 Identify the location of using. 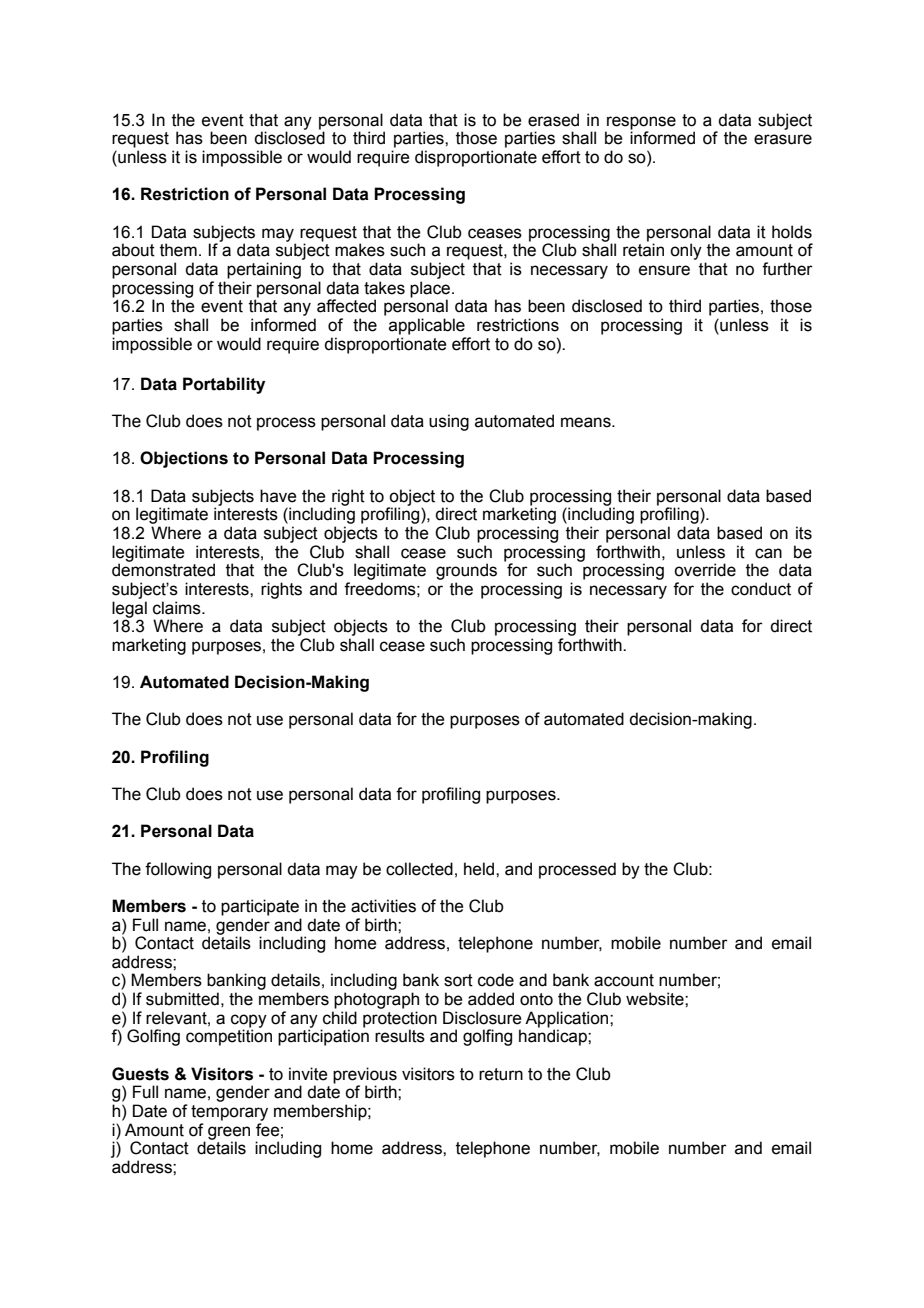
(449, 422).
